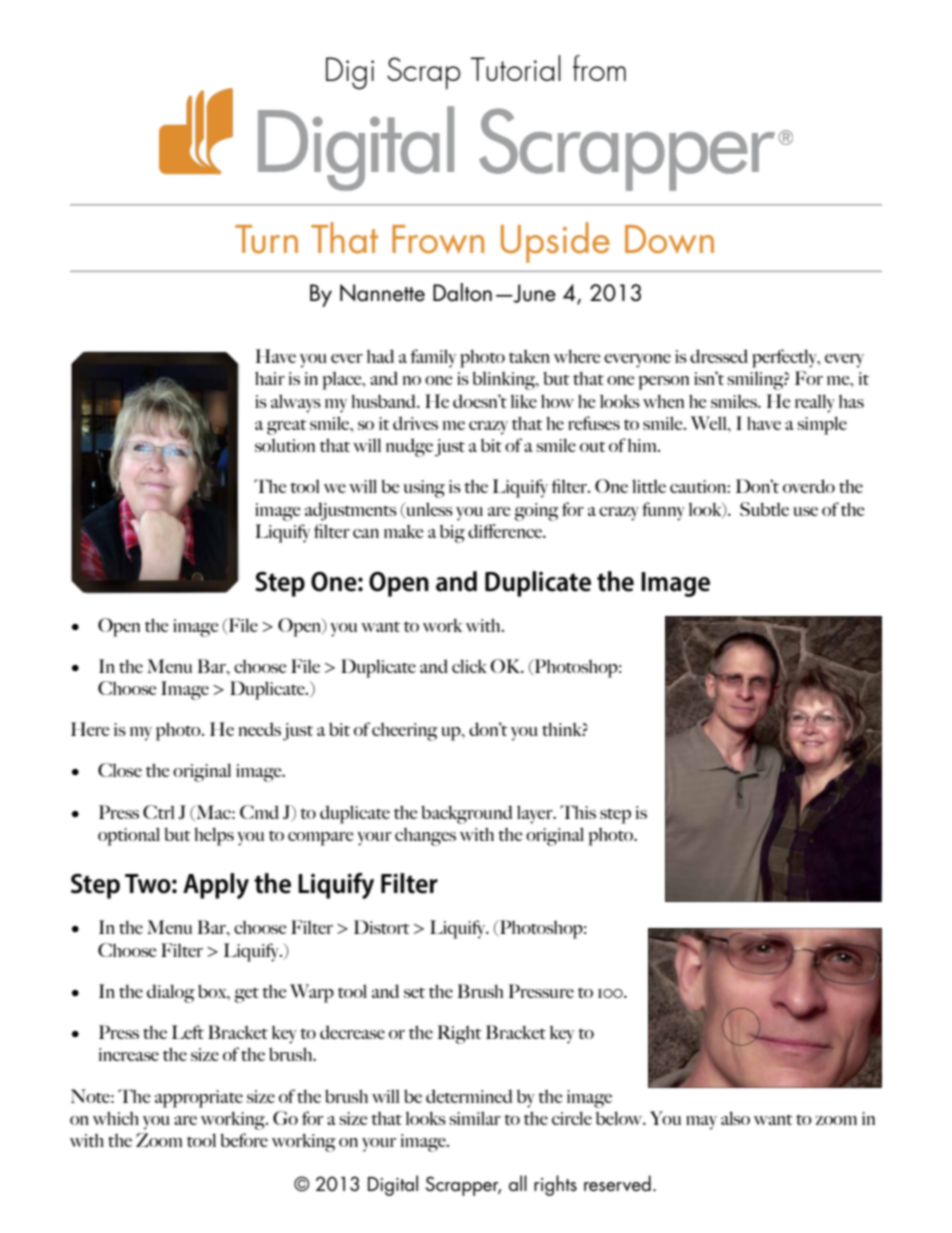 The width and height of the image is (952, 1233). Describe the element at coordinates (159, 812) in the image. I see `Ctrl` at that location.
